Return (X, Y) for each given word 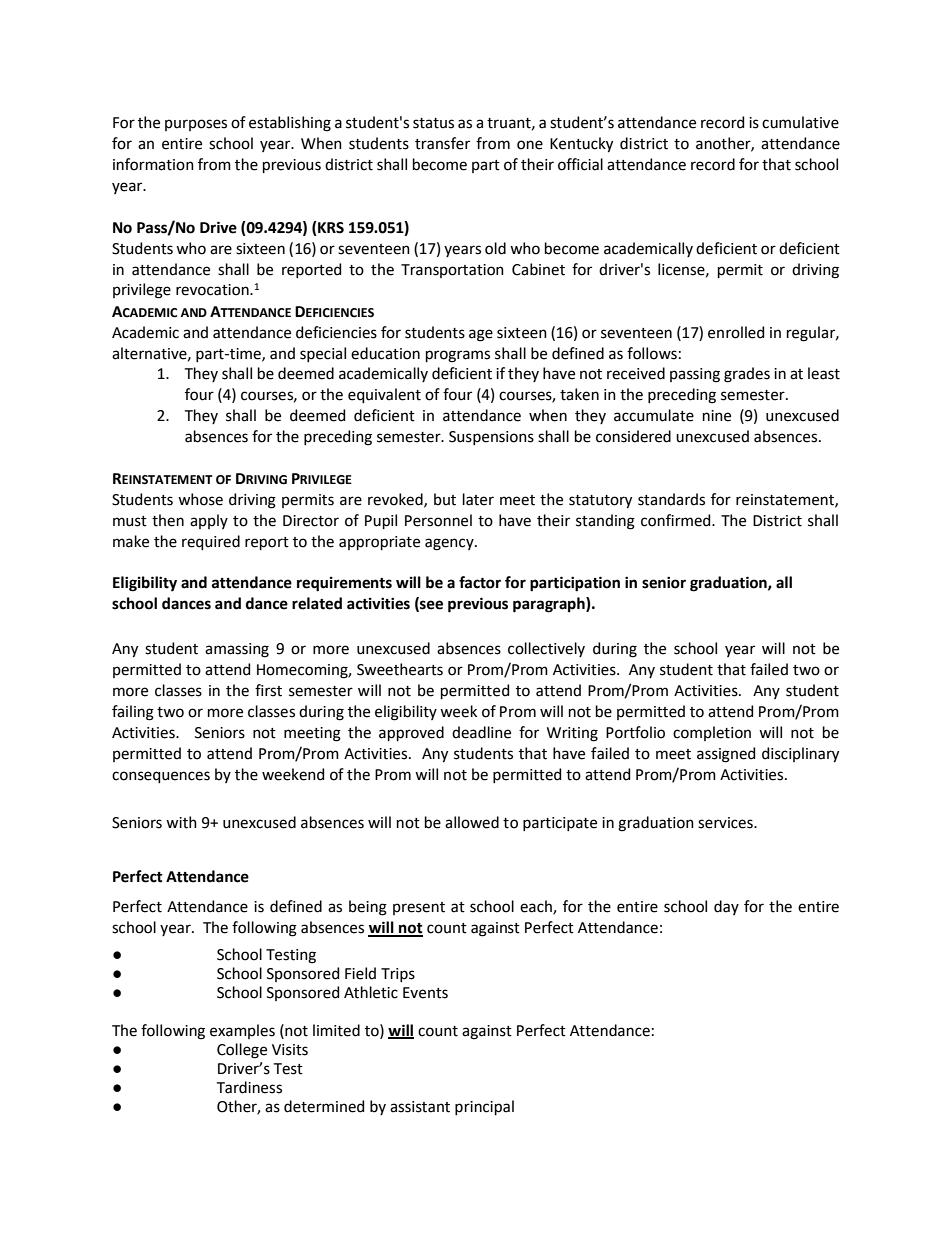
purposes (196, 125)
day (726, 907)
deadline (481, 732)
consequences (161, 777)
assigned (726, 755)
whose (200, 499)
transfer (442, 143)
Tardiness (249, 1087)
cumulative (800, 122)
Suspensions (491, 438)
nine (717, 416)
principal (484, 1107)
